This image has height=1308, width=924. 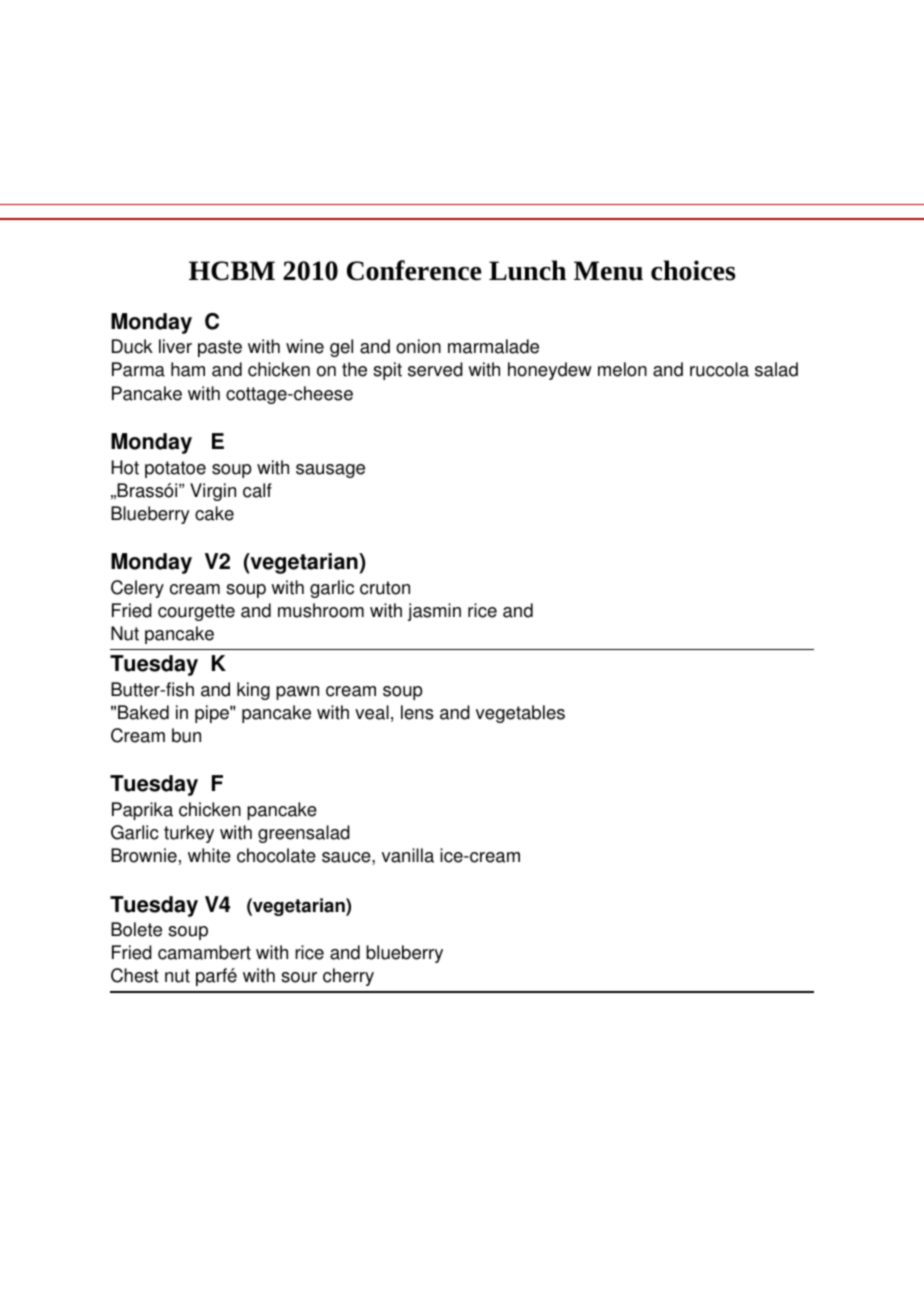 I want to click on liver, so click(x=175, y=346).
